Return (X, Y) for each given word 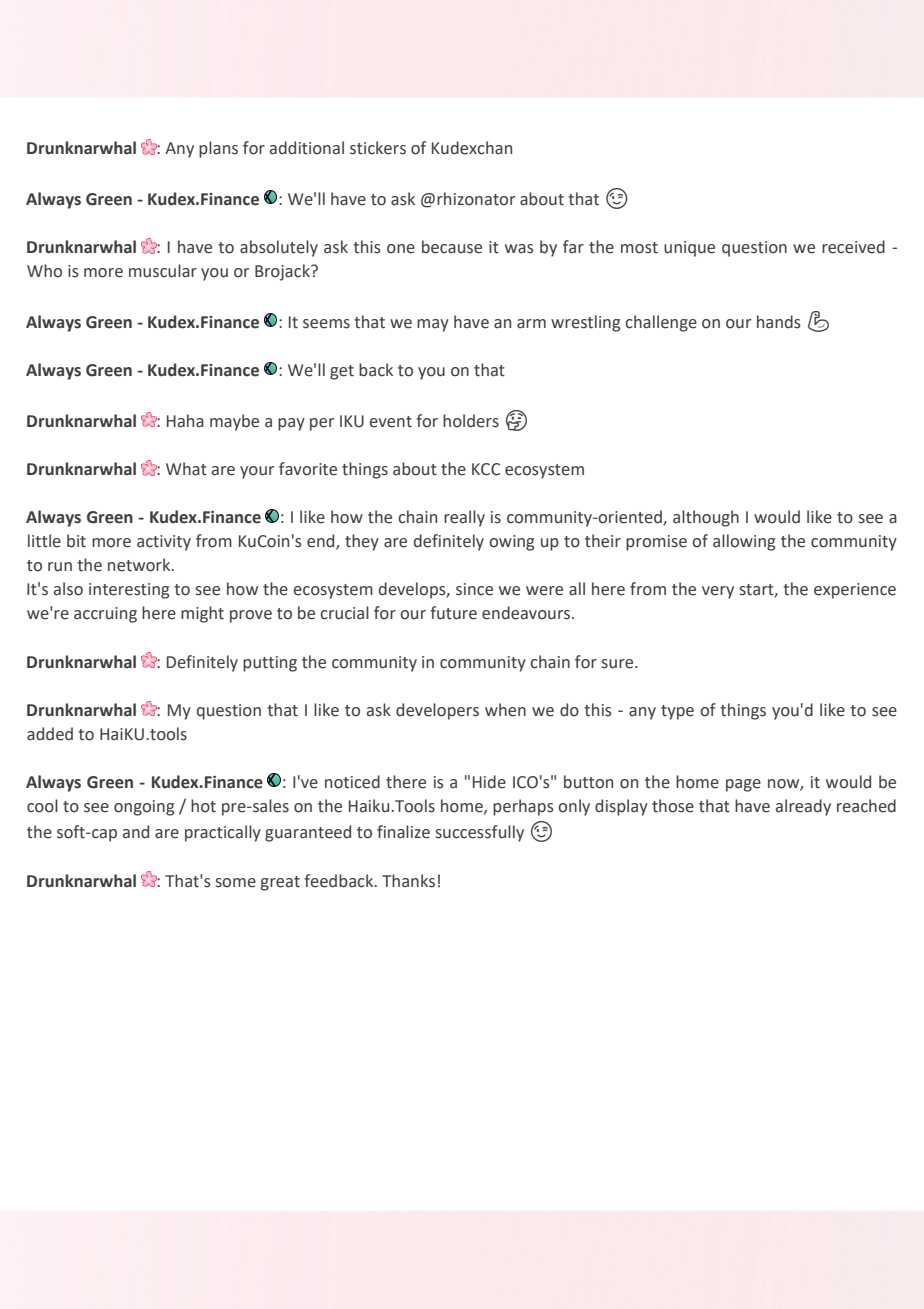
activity (164, 543)
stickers (378, 148)
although (706, 518)
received (853, 247)
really (464, 518)
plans (218, 149)
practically (223, 833)
